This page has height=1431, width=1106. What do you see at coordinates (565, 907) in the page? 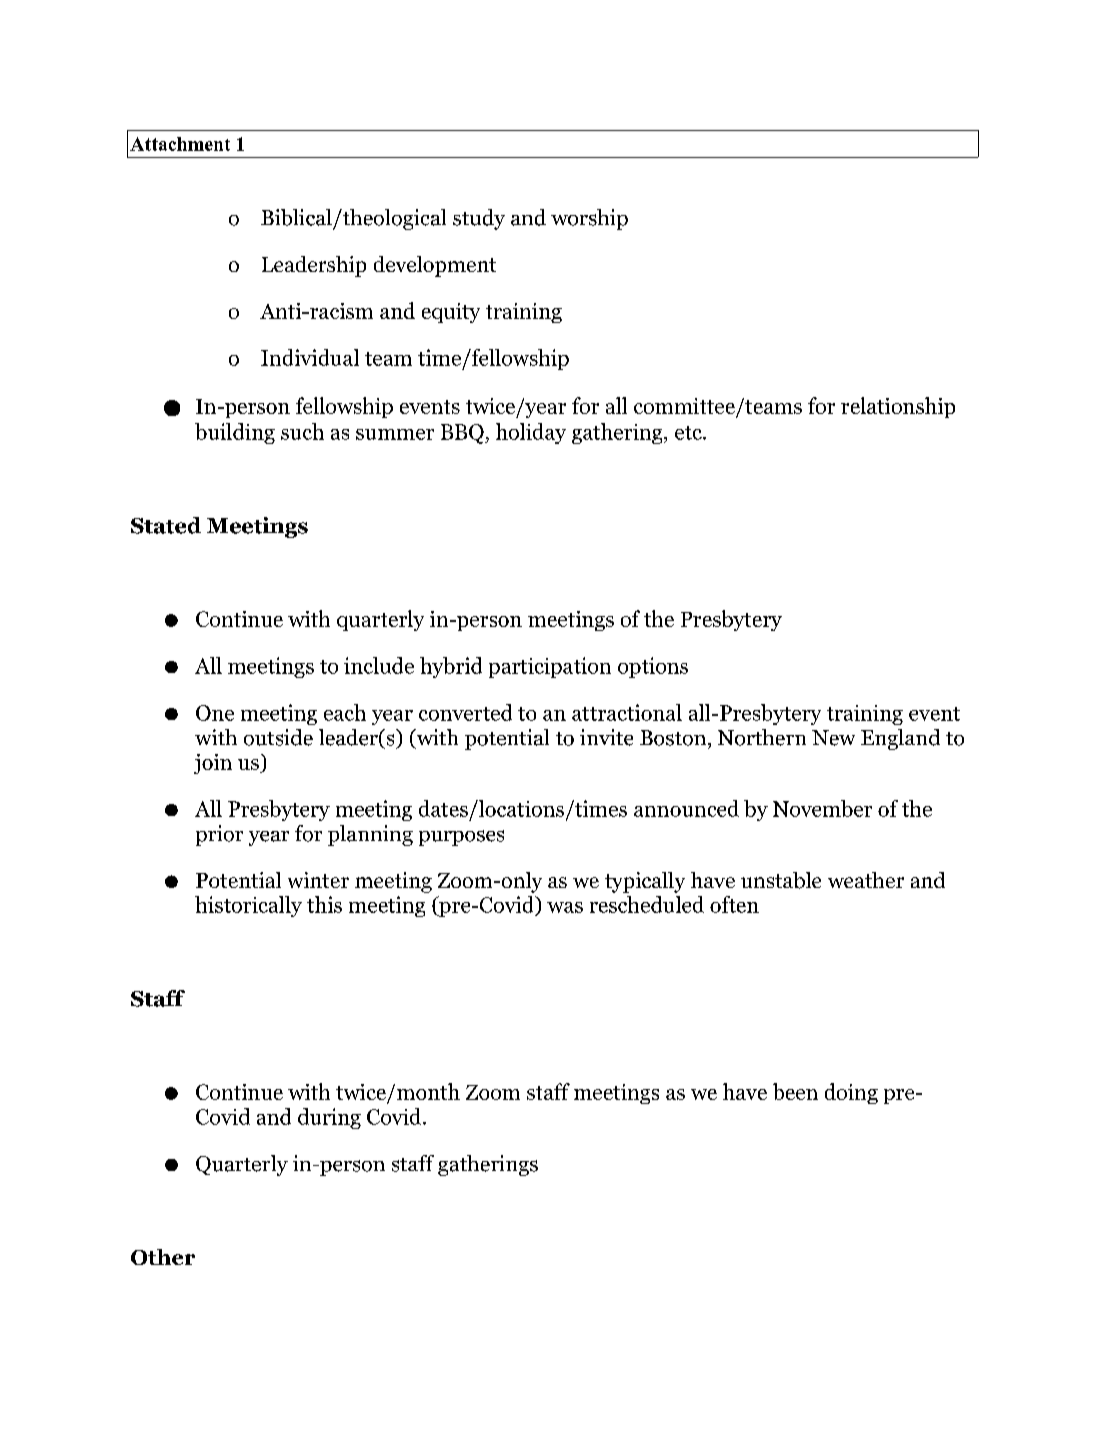
I see `was` at bounding box center [565, 907].
